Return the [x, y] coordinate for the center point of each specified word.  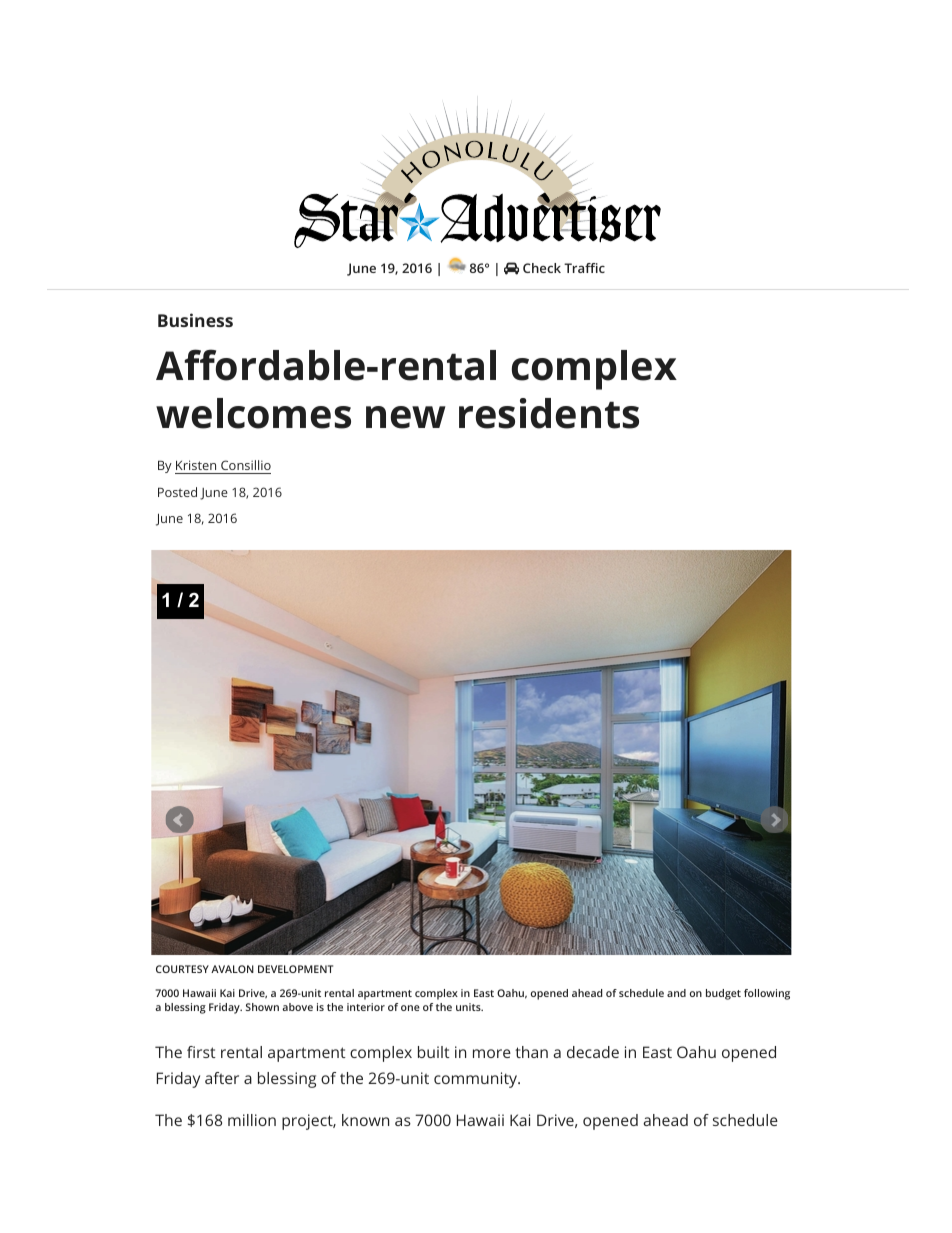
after [222, 1078]
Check [542, 268]
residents [549, 413]
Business [195, 320]
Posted [177, 492]
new [406, 417]
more [492, 1053]
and [676, 993]
